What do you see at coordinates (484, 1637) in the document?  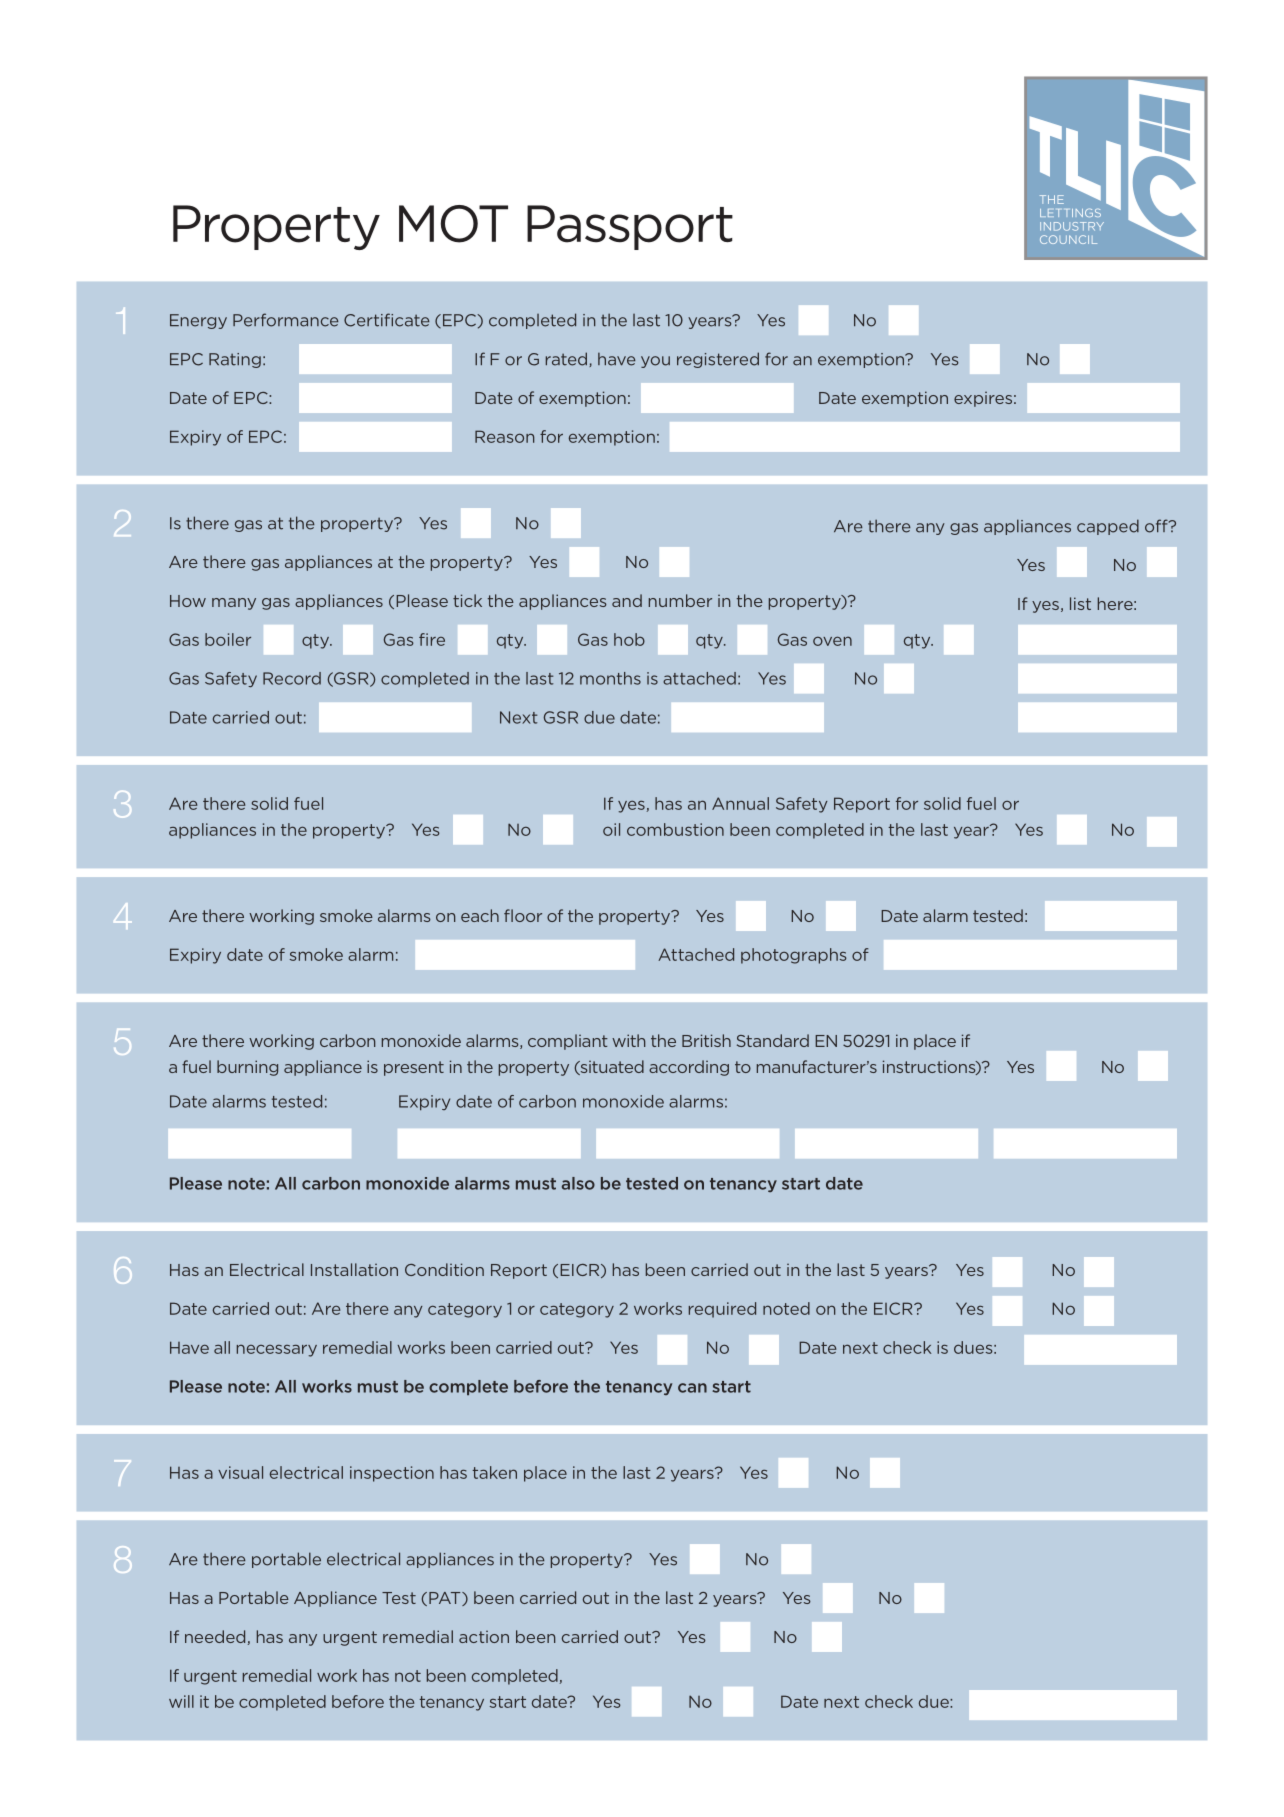 I see `action` at bounding box center [484, 1637].
